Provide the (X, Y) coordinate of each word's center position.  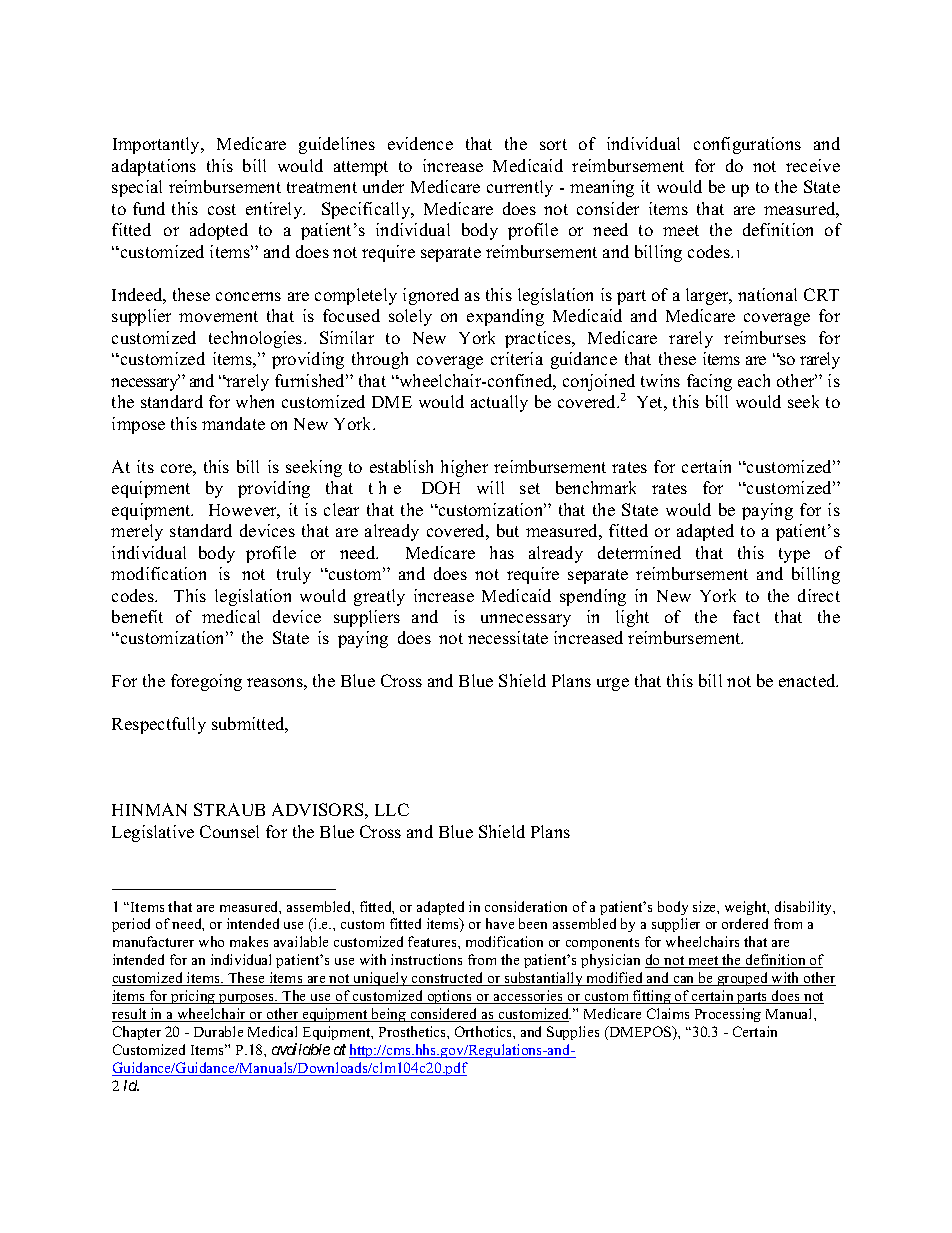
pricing (193, 997)
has (502, 552)
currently (520, 188)
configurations (747, 145)
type (794, 555)
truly (294, 575)
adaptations (154, 167)
